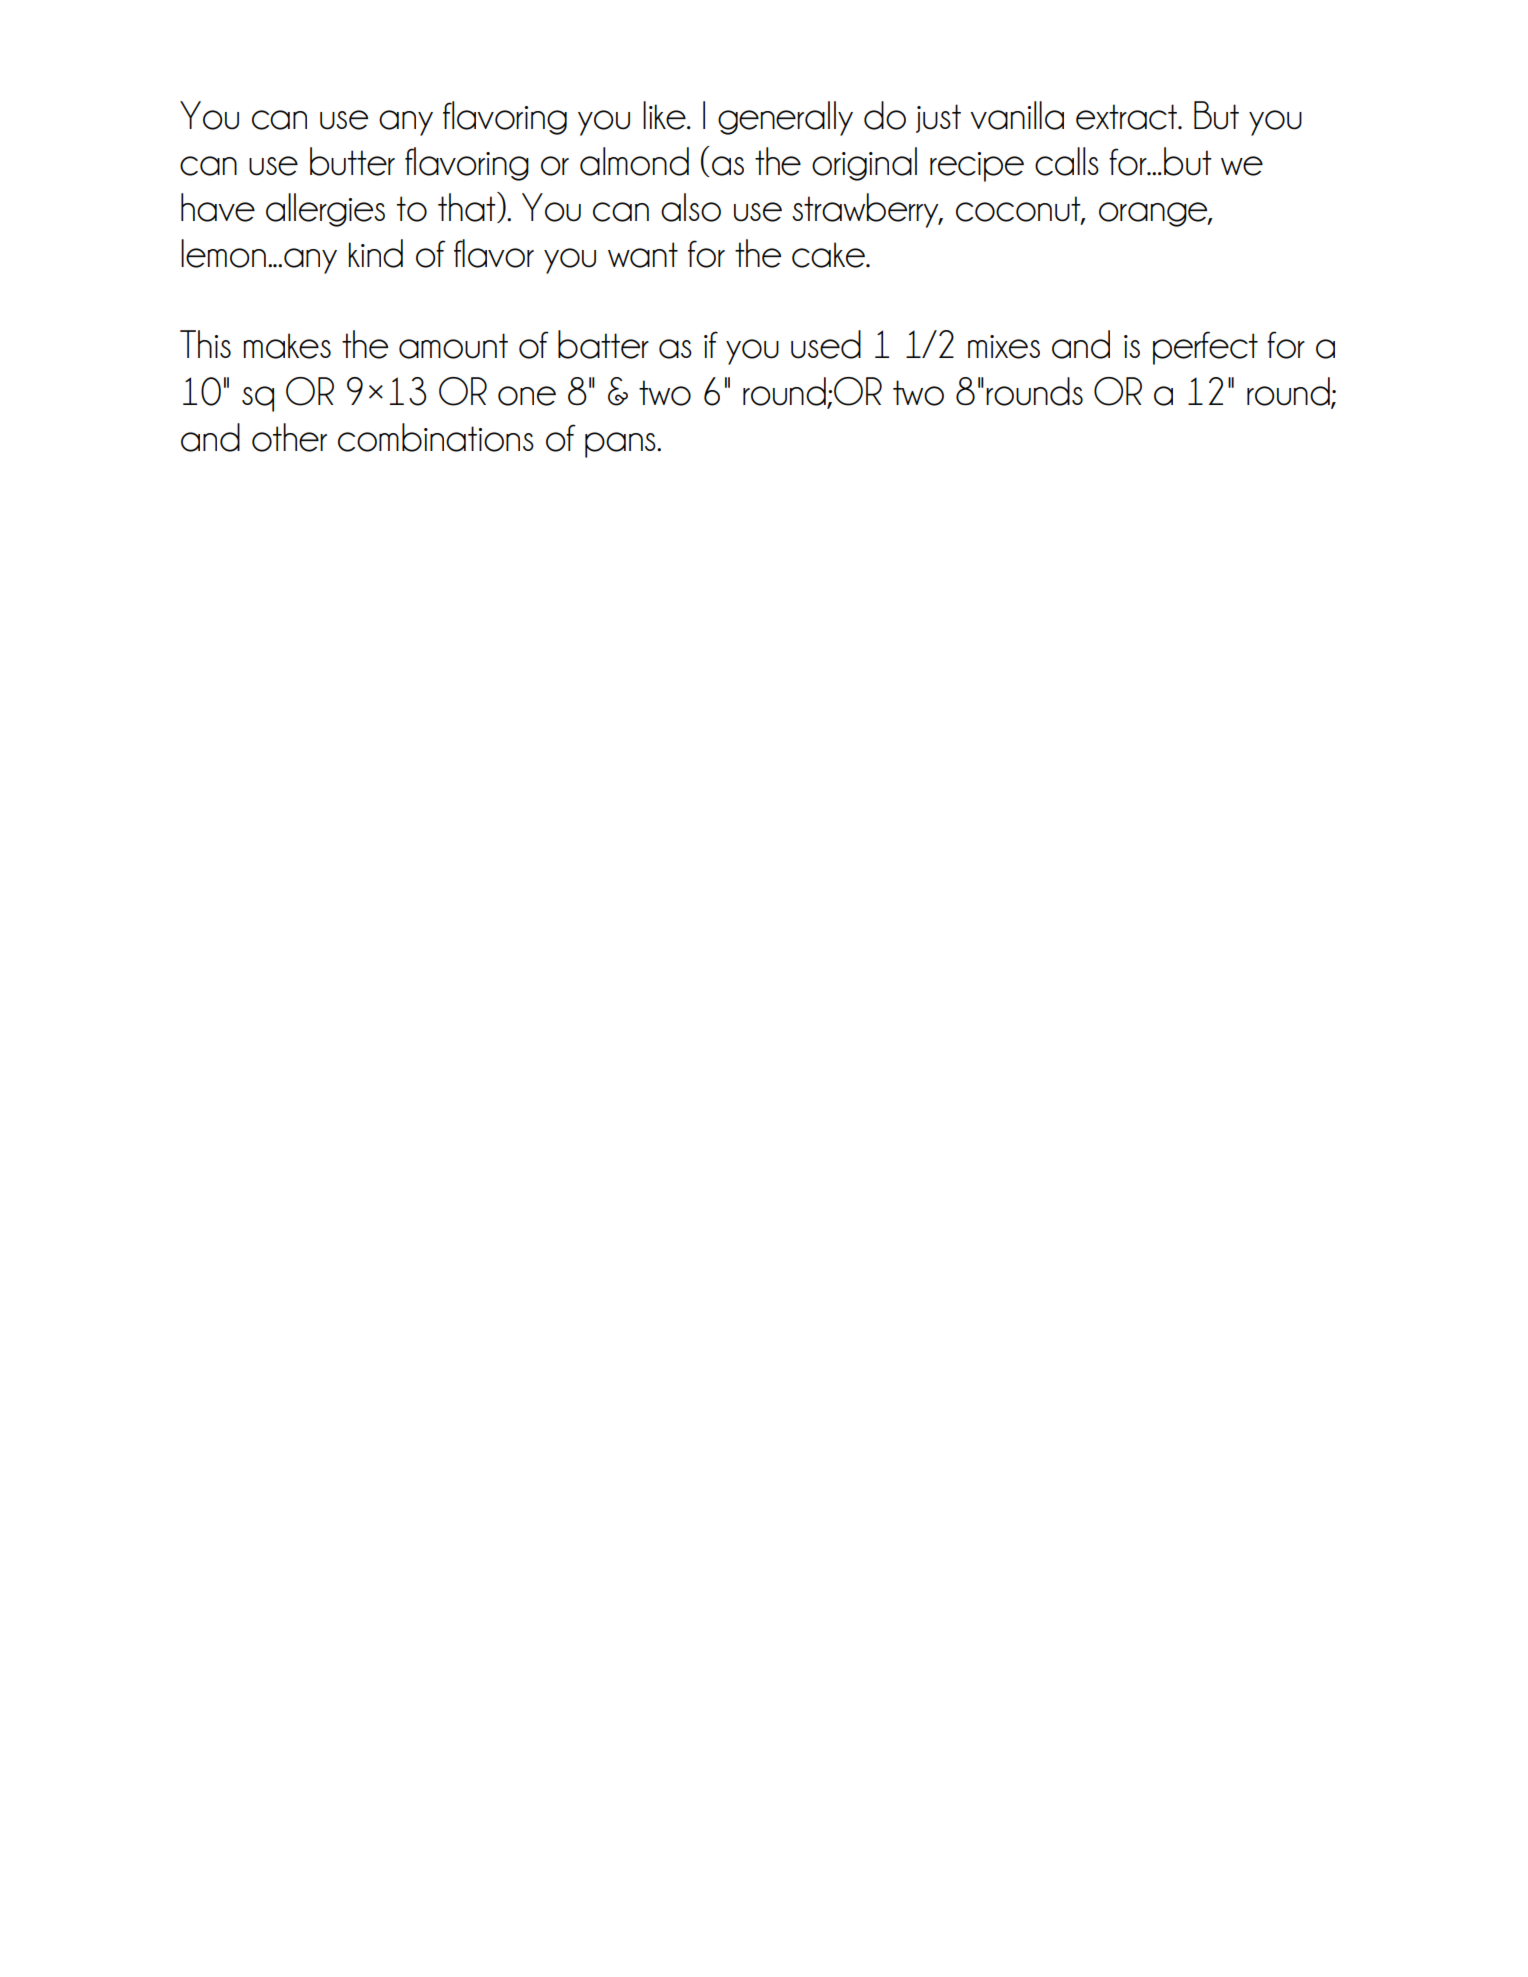 The height and width of the image is (1977, 1528). I want to click on other, so click(289, 437).
